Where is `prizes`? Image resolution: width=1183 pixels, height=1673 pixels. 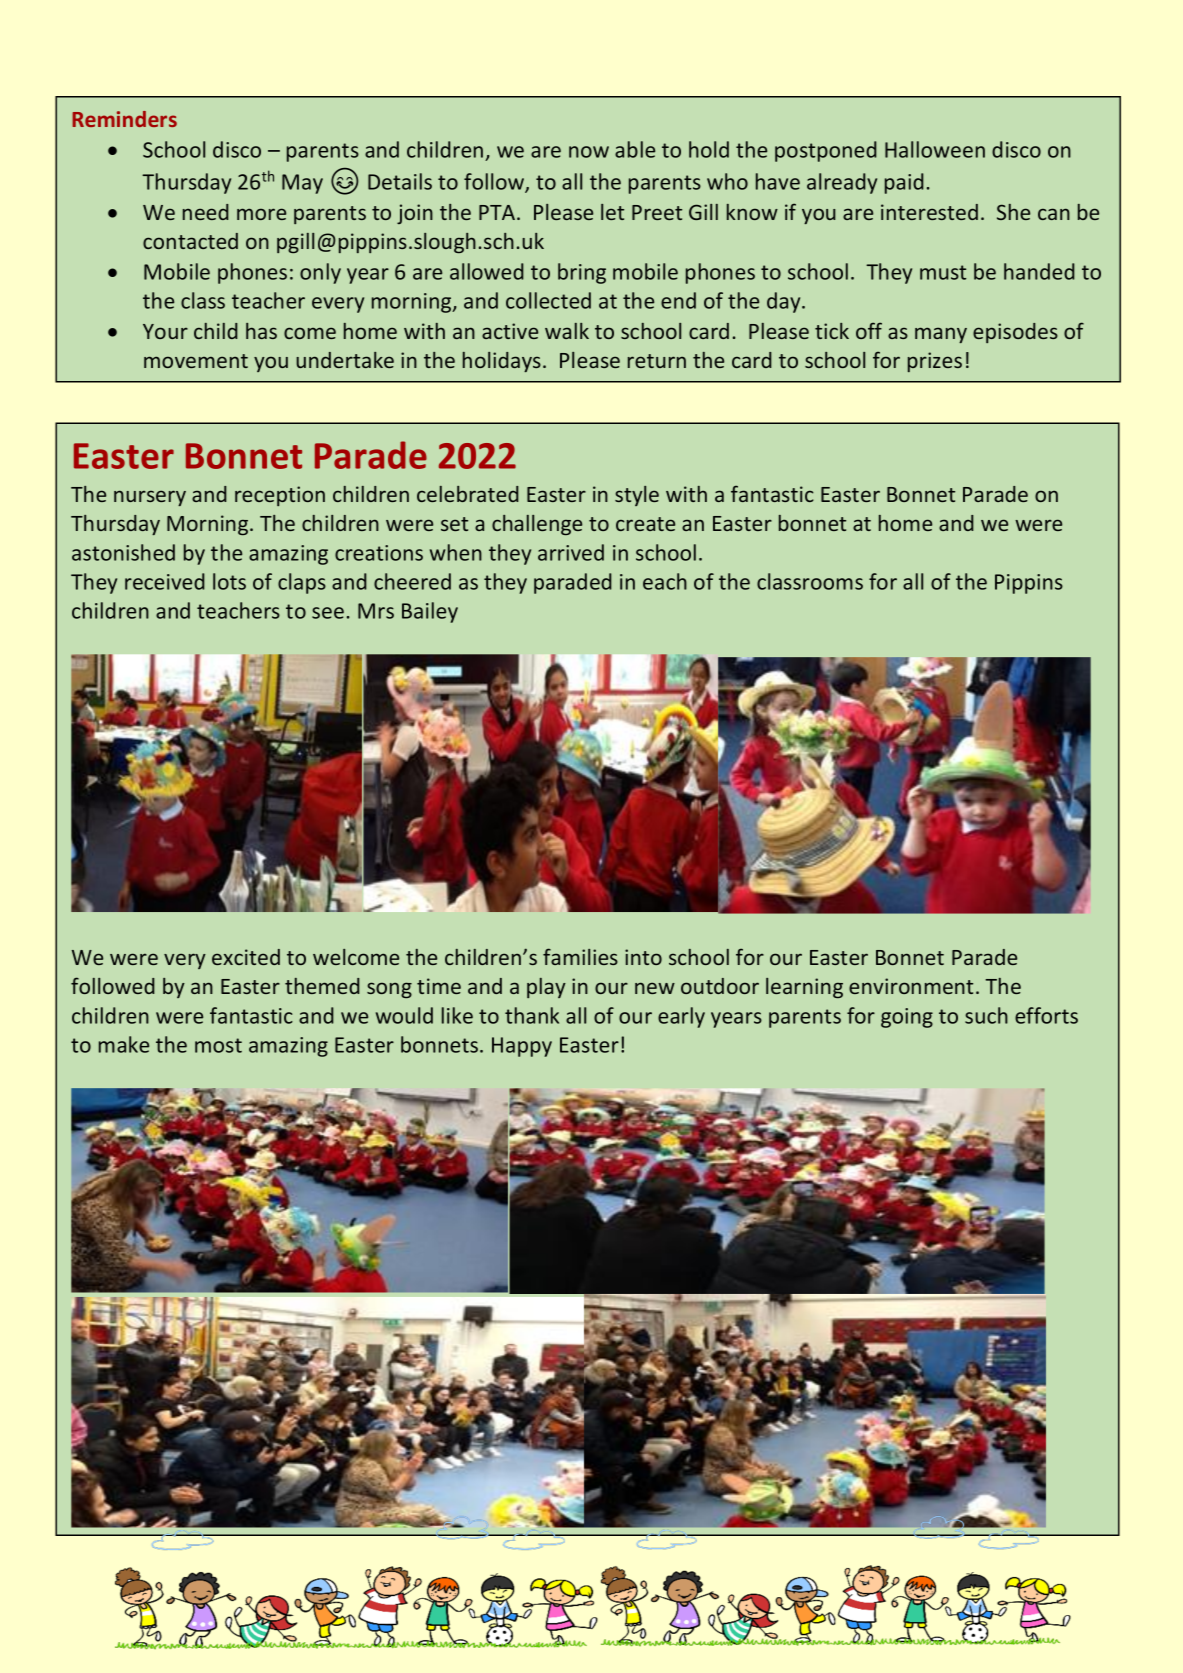 prizes is located at coordinates (935, 362).
